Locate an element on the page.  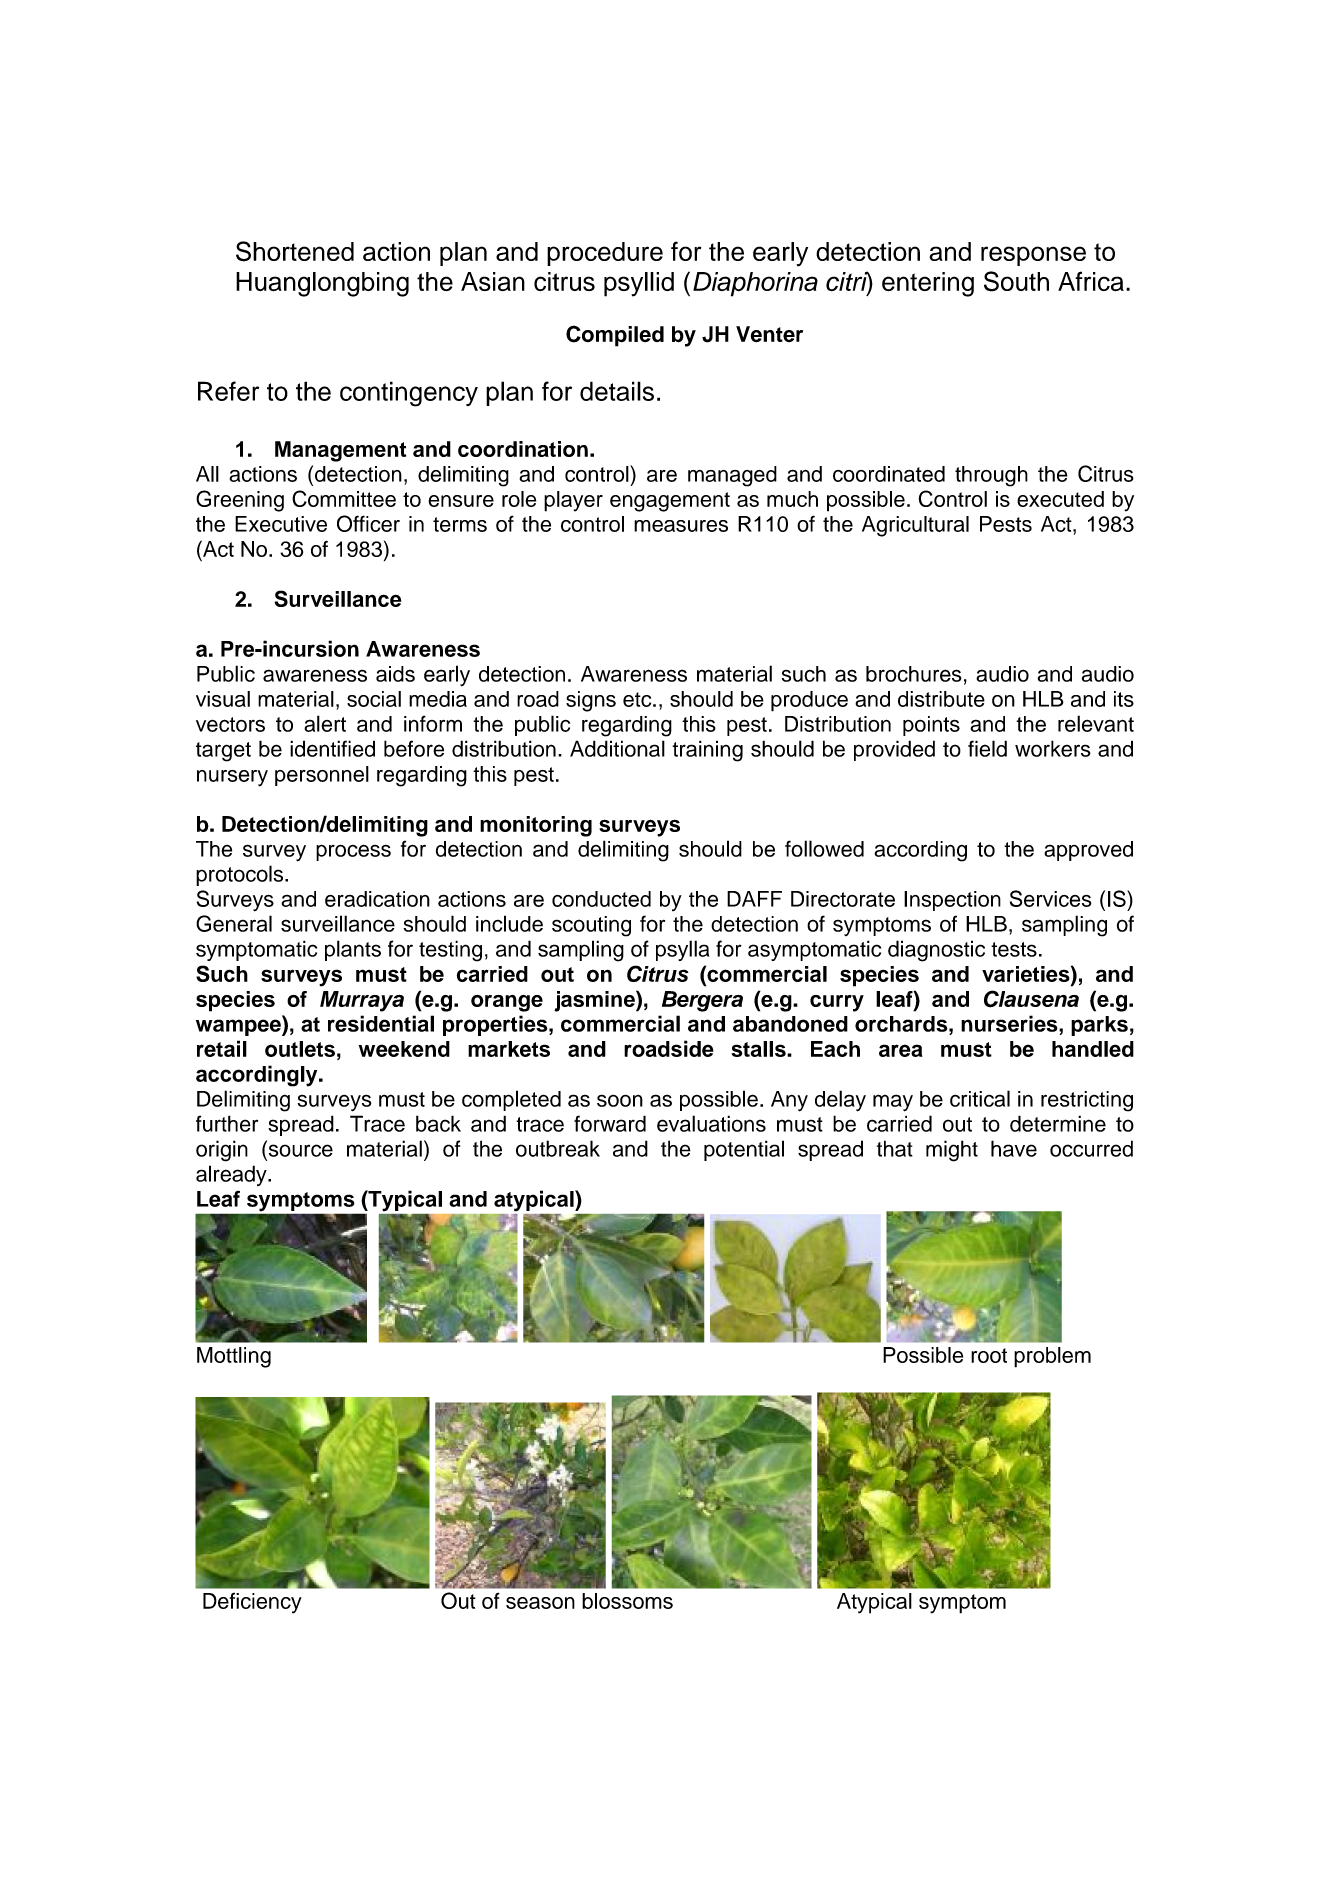
tests is located at coordinates (1014, 949).
